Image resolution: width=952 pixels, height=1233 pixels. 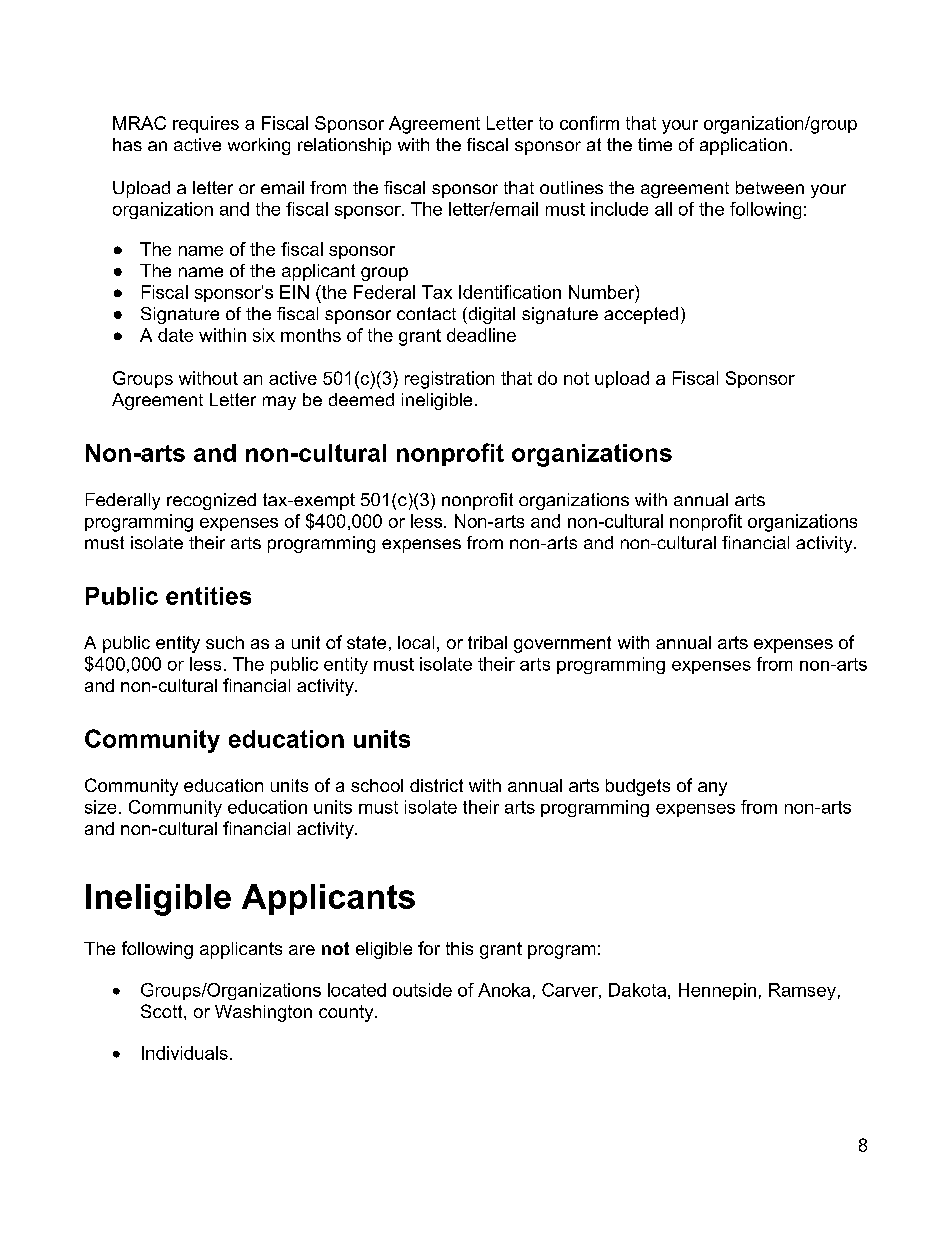 What do you see at coordinates (344, 146) in the page?
I see `relationship` at bounding box center [344, 146].
